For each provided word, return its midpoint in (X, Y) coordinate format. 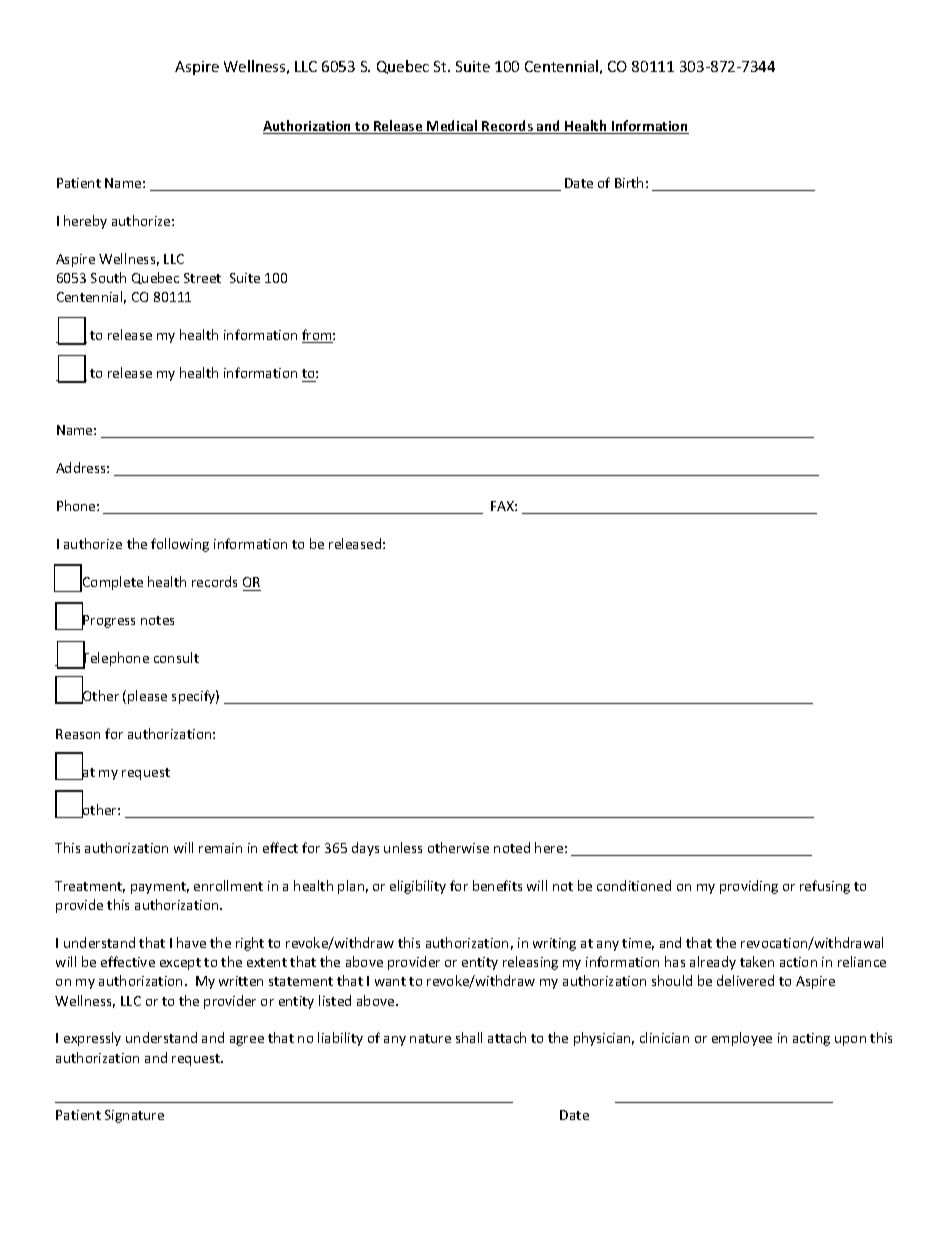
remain (220, 848)
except (180, 964)
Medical (452, 127)
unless (403, 847)
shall (469, 1037)
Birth (629, 182)
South (108, 277)
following (180, 545)
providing (749, 887)
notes (157, 620)
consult (176, 657)
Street (202, 278)
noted (512, 847)
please (147, 697)
